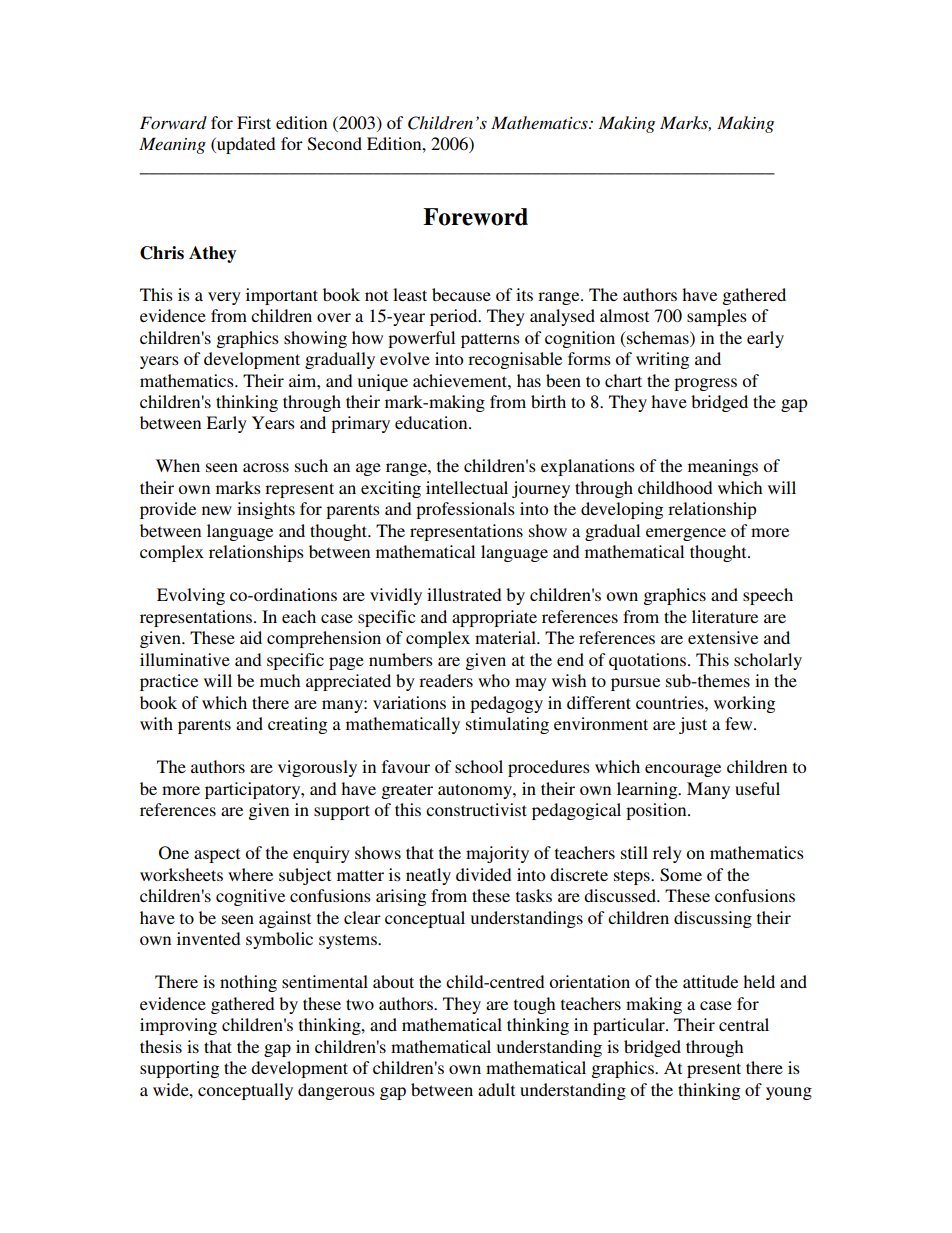 The image size is (952, 1233). Describe the element at coordinates (683, 770) in the screenshot. I see `encourage` at that location.
